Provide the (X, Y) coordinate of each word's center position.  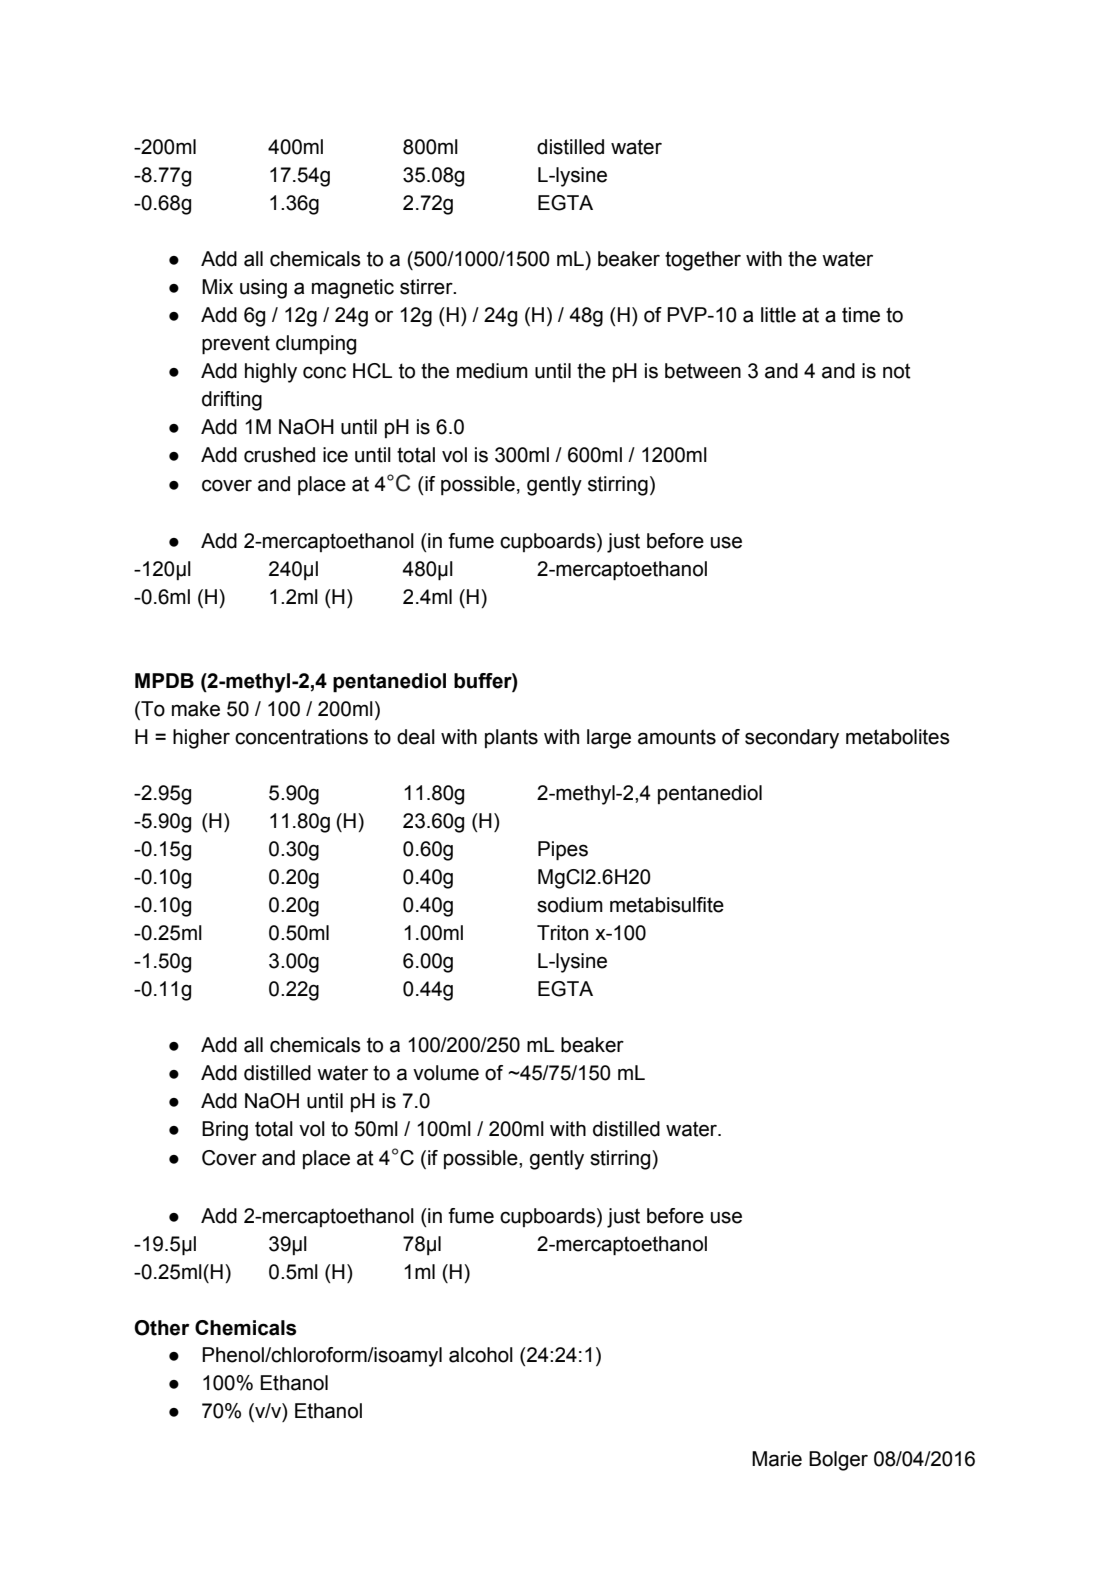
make (196, 709)
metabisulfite (667, 905)
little (778, 315)
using (263, 289)
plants (511, 738)
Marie (777, 1459)
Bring (225, 1131)
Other (162, 1328)
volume (446, 1073)
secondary (792, 739)
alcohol (481, 1355)
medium (492, 371)
